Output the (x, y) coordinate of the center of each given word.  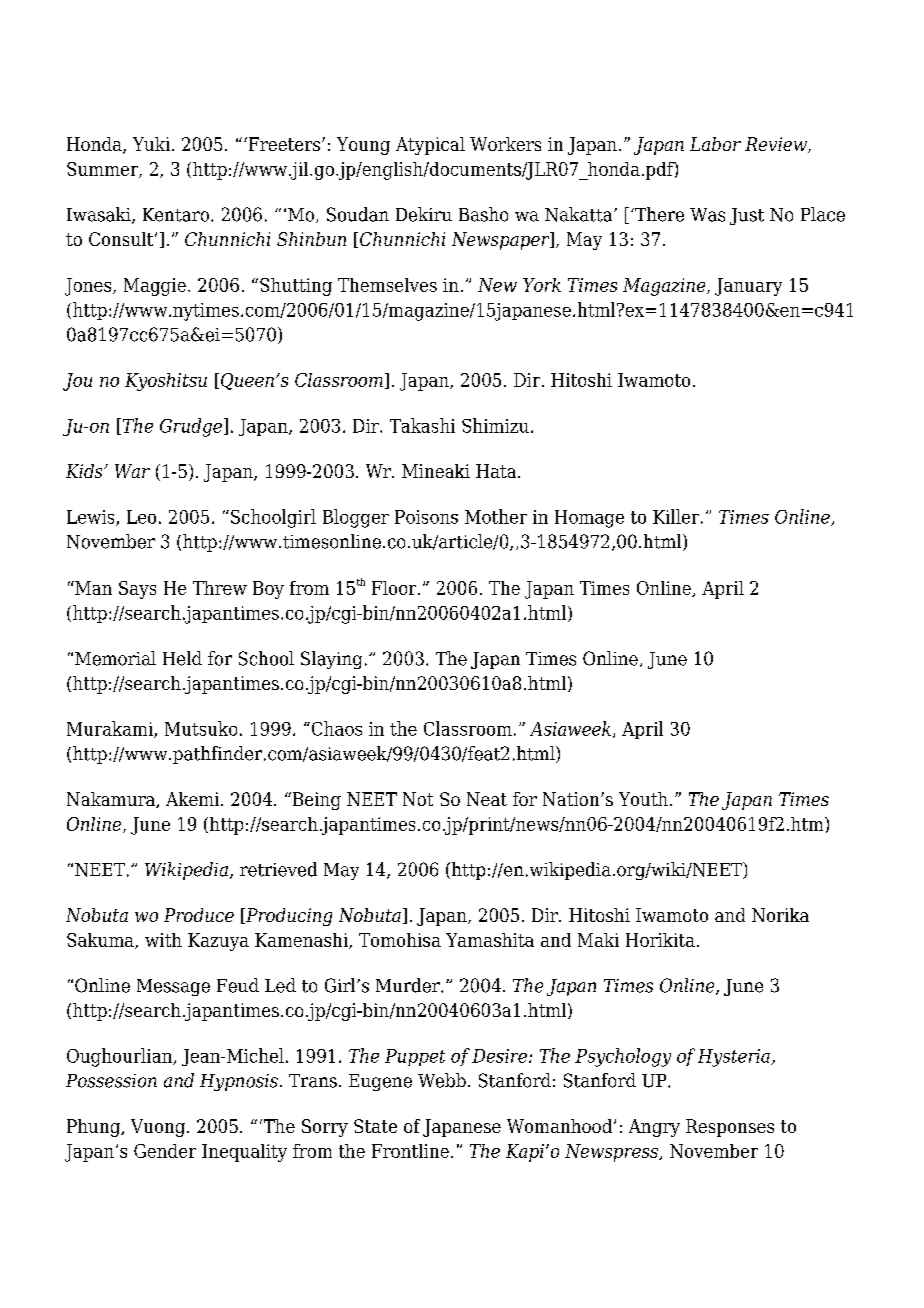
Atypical (430, 146)
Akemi (194, 799)
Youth (643, 799)
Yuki (151, 144)
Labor (715, 144)
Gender (165, 1151)
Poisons (426, 517)
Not (418, 799)
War (132, 471)
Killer (676, 516)
